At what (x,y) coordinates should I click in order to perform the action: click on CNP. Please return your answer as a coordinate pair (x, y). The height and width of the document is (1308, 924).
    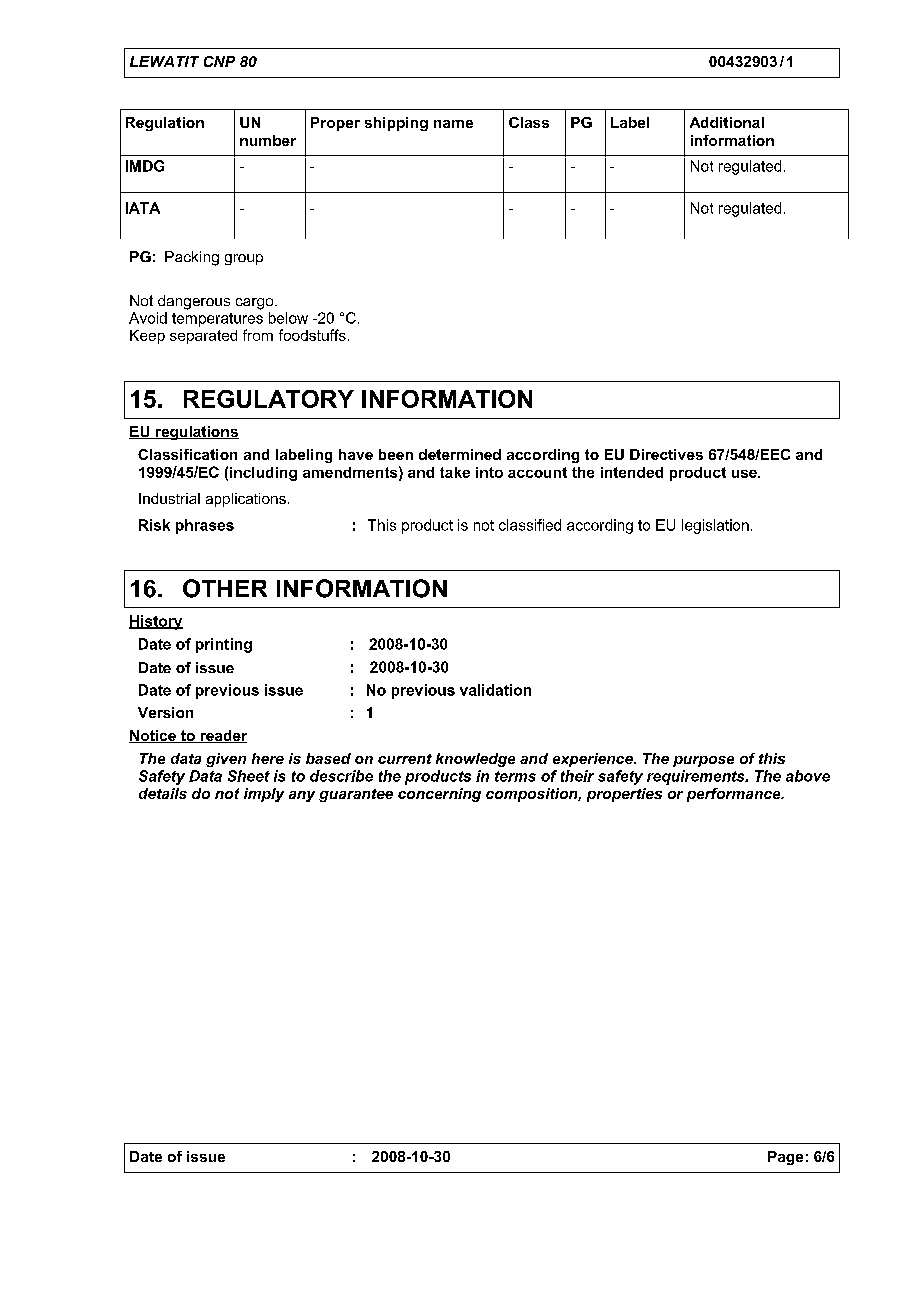
    Looking at the image, I should click on (219, 61).
